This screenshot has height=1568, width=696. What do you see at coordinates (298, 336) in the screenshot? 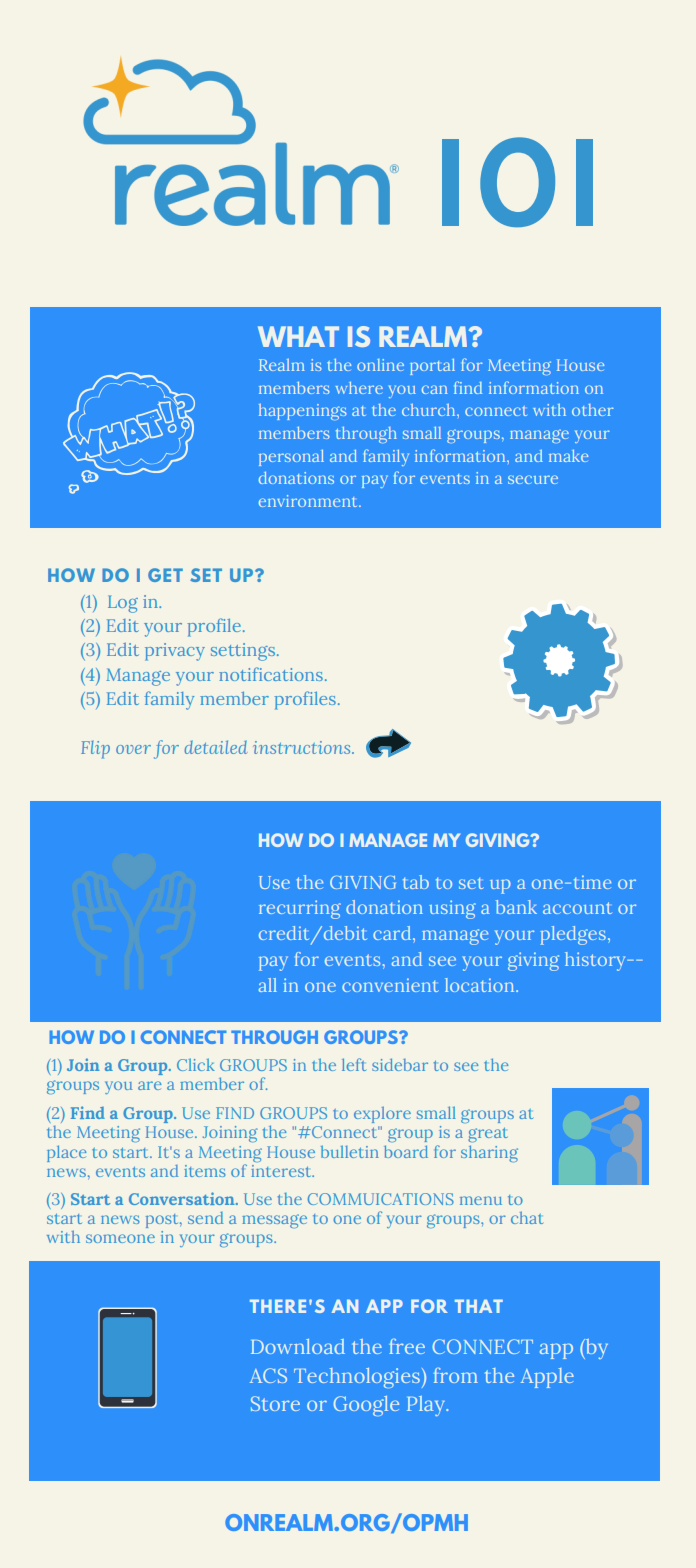
I see `WHAT` at bounding box center [298, 336].
